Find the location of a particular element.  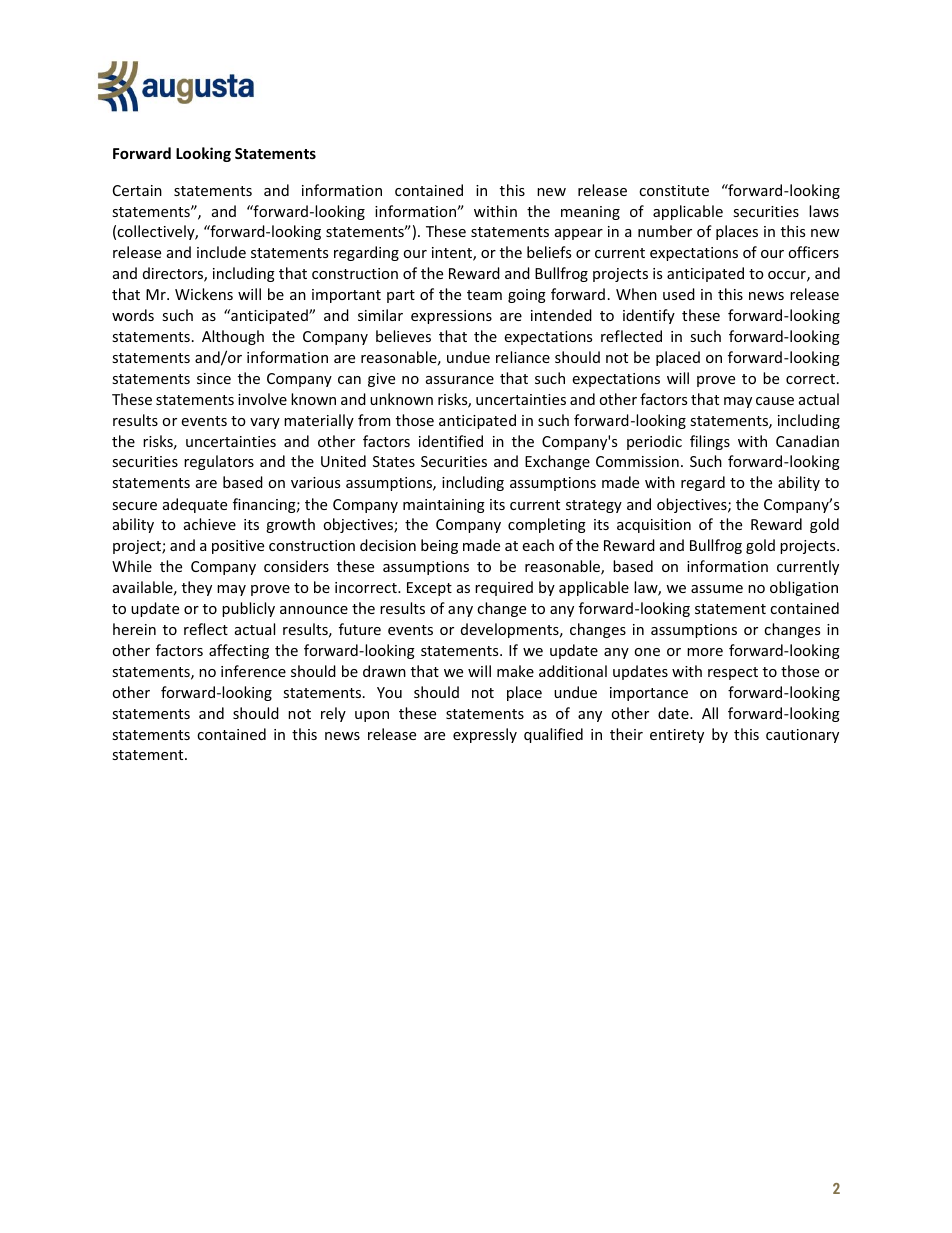

identified is located at coordinates (451, 441).
